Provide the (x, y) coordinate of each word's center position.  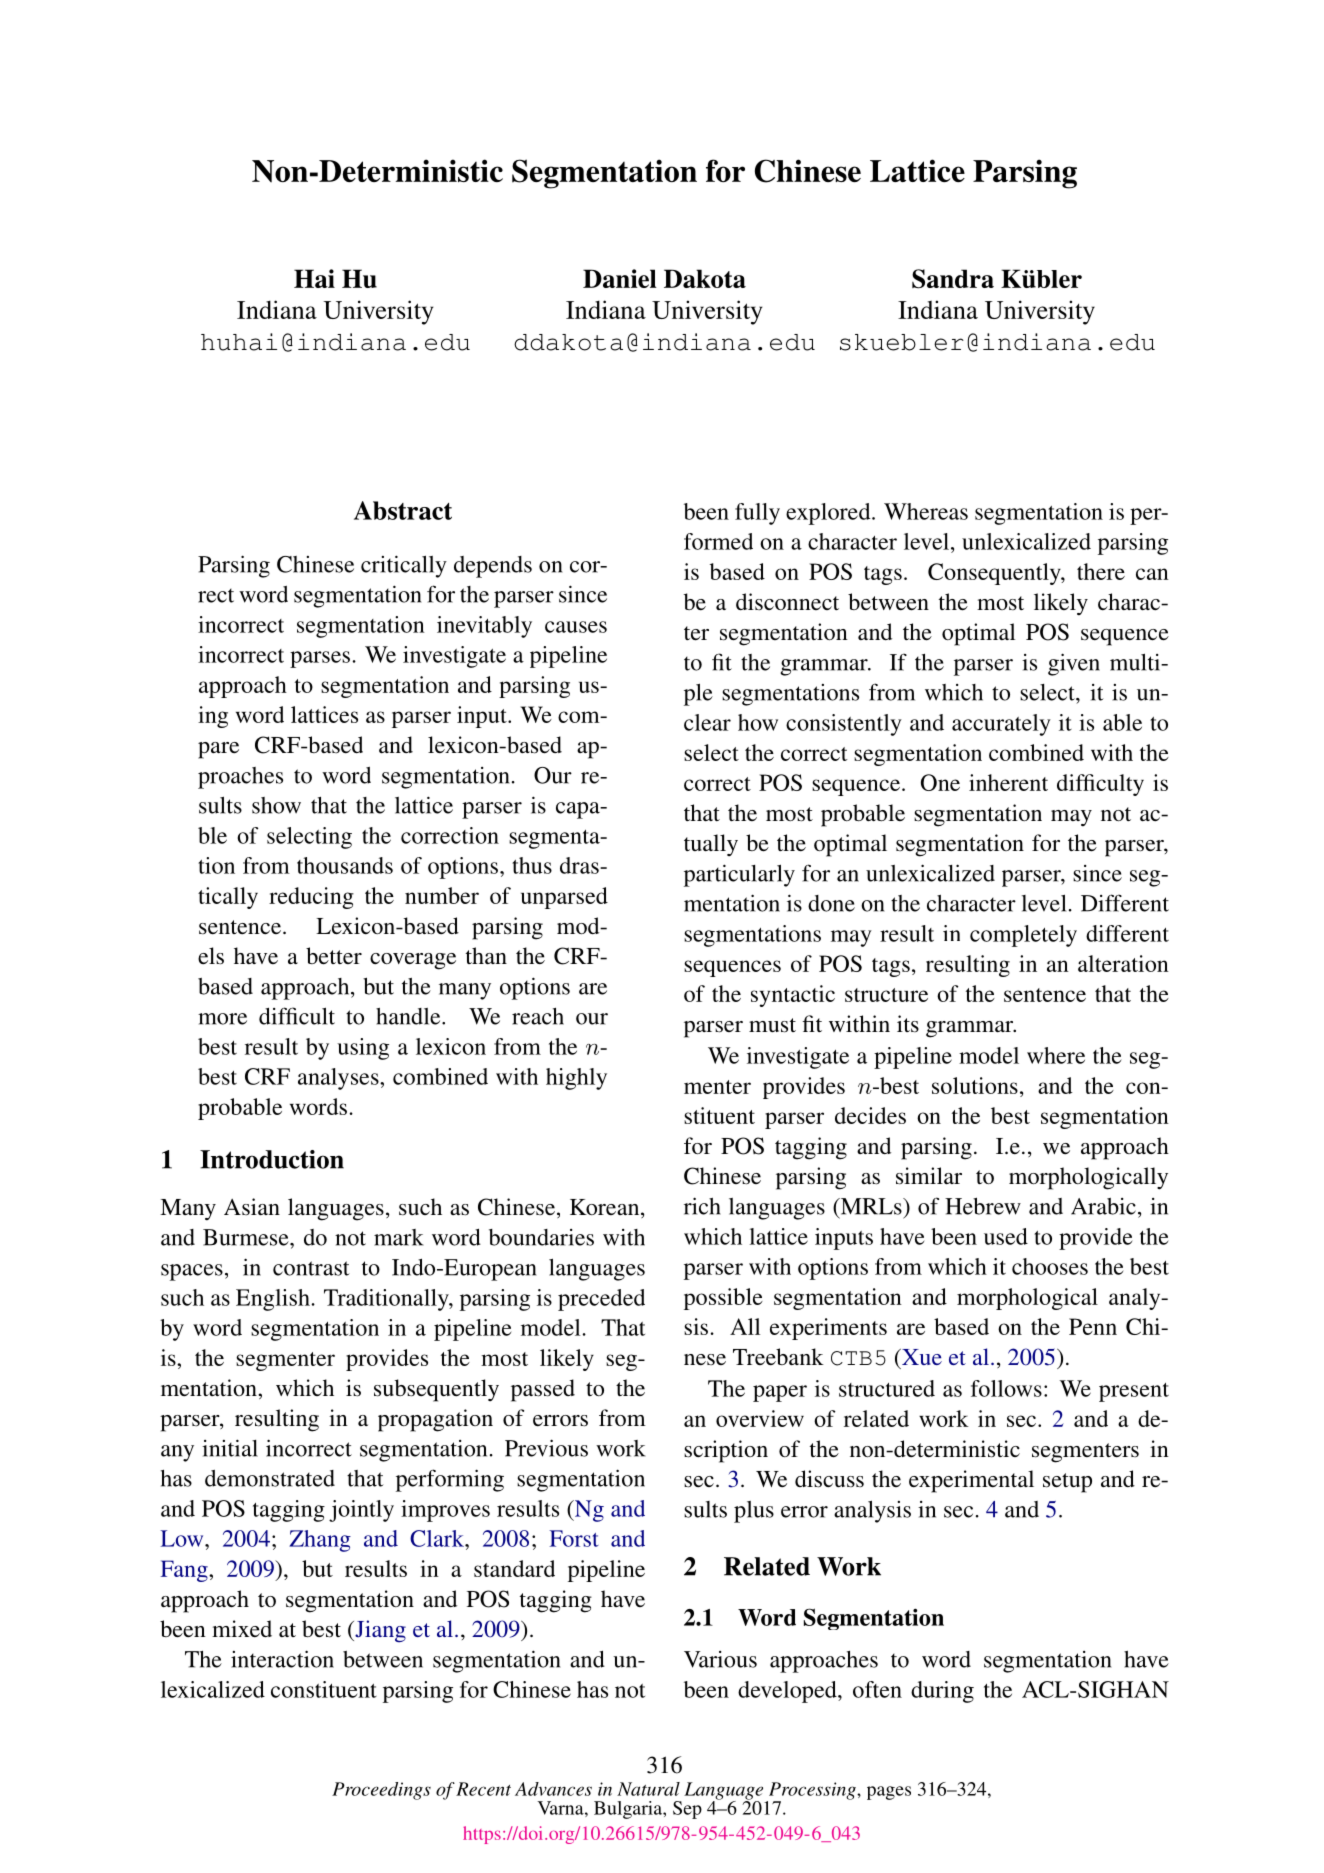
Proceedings (381, 1791)
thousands (345, 865)
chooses (1050, 1266)
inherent (1008, 782)
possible (723, 1299)
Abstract (403, 510)
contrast (311, 1268)
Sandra (953, 279)
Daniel (620, 278)
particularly (739, 875)
